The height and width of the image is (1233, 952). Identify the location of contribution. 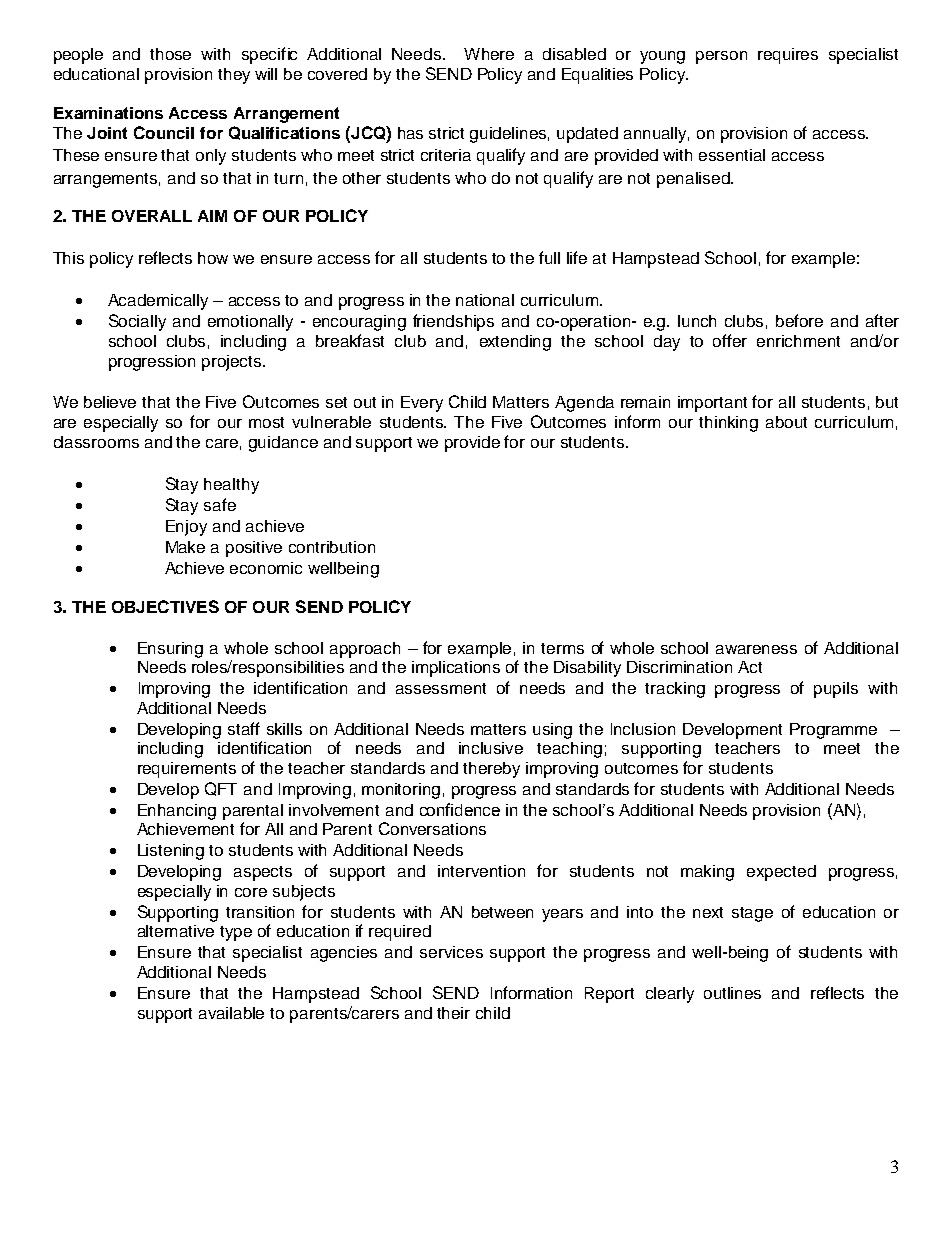
(332, 547).
